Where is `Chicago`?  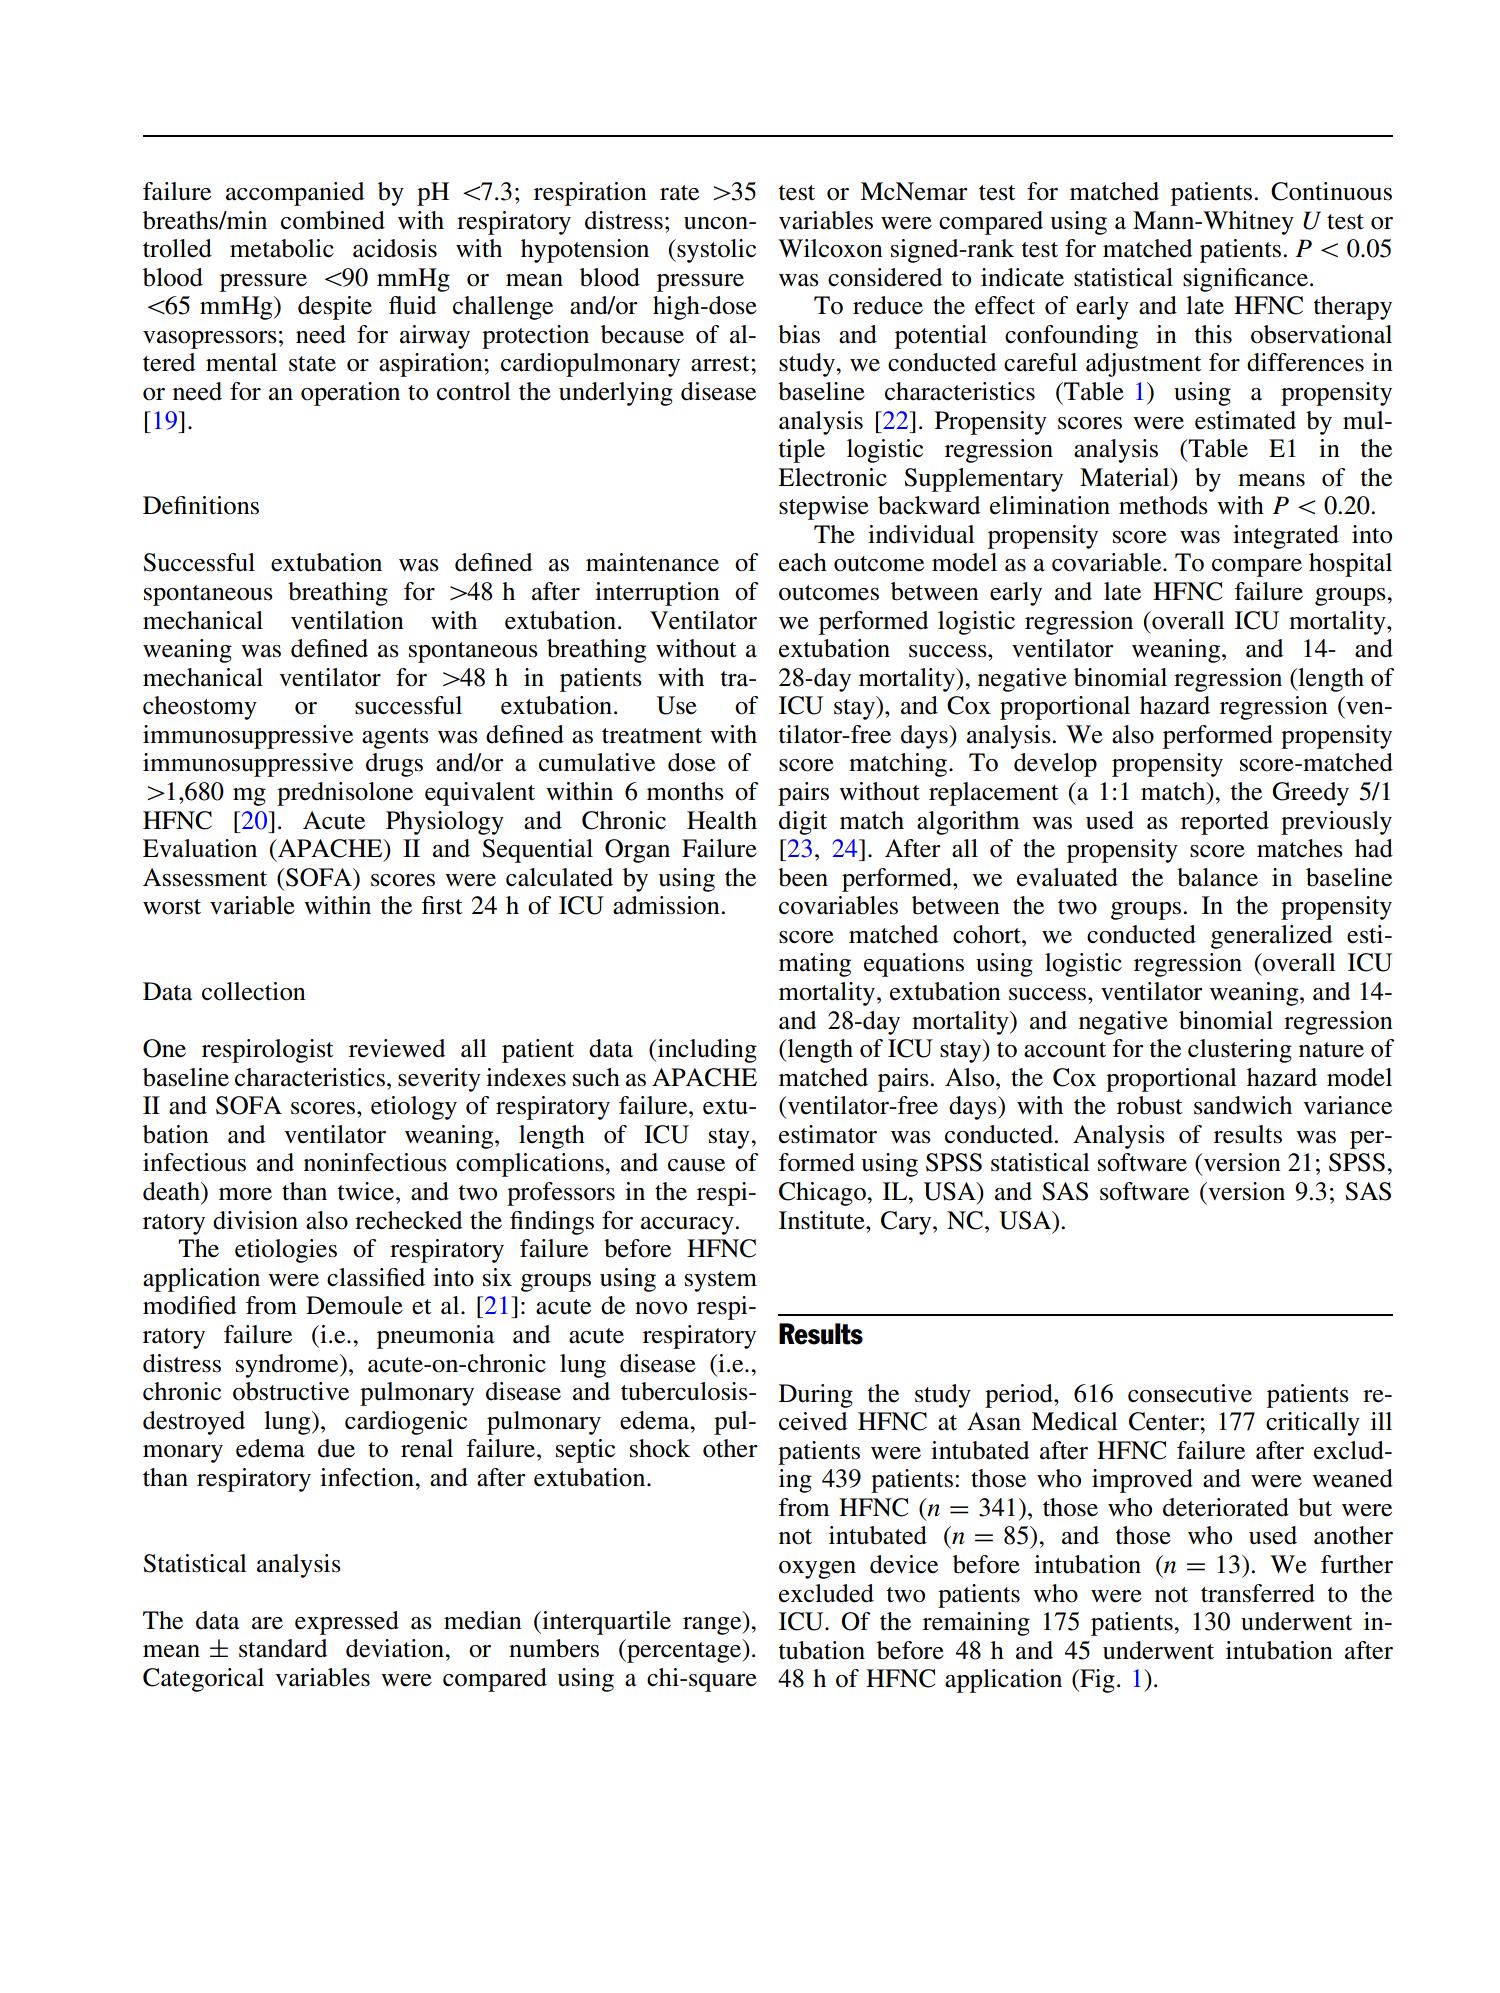 Chicago is located at coordinates (823, 1194).
